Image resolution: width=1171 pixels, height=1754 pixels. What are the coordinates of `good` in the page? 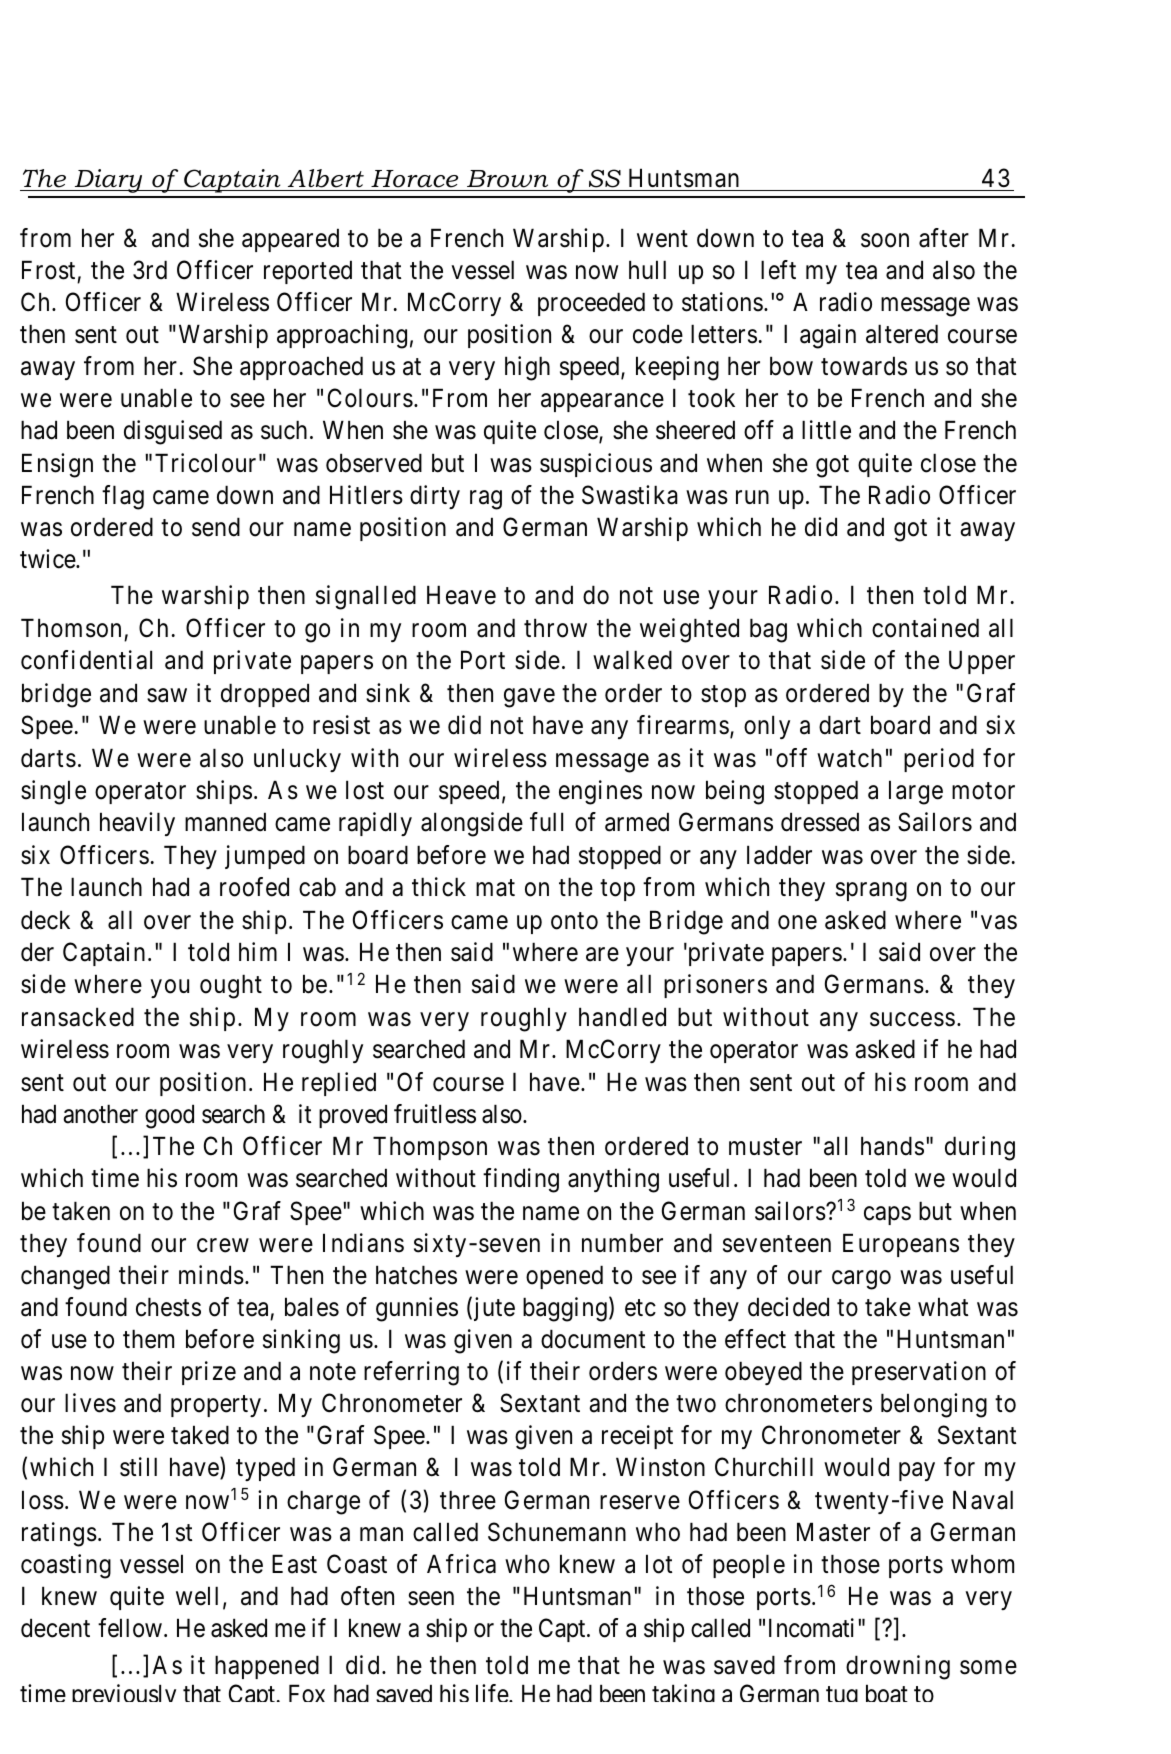 It's located at (169, 1116).
